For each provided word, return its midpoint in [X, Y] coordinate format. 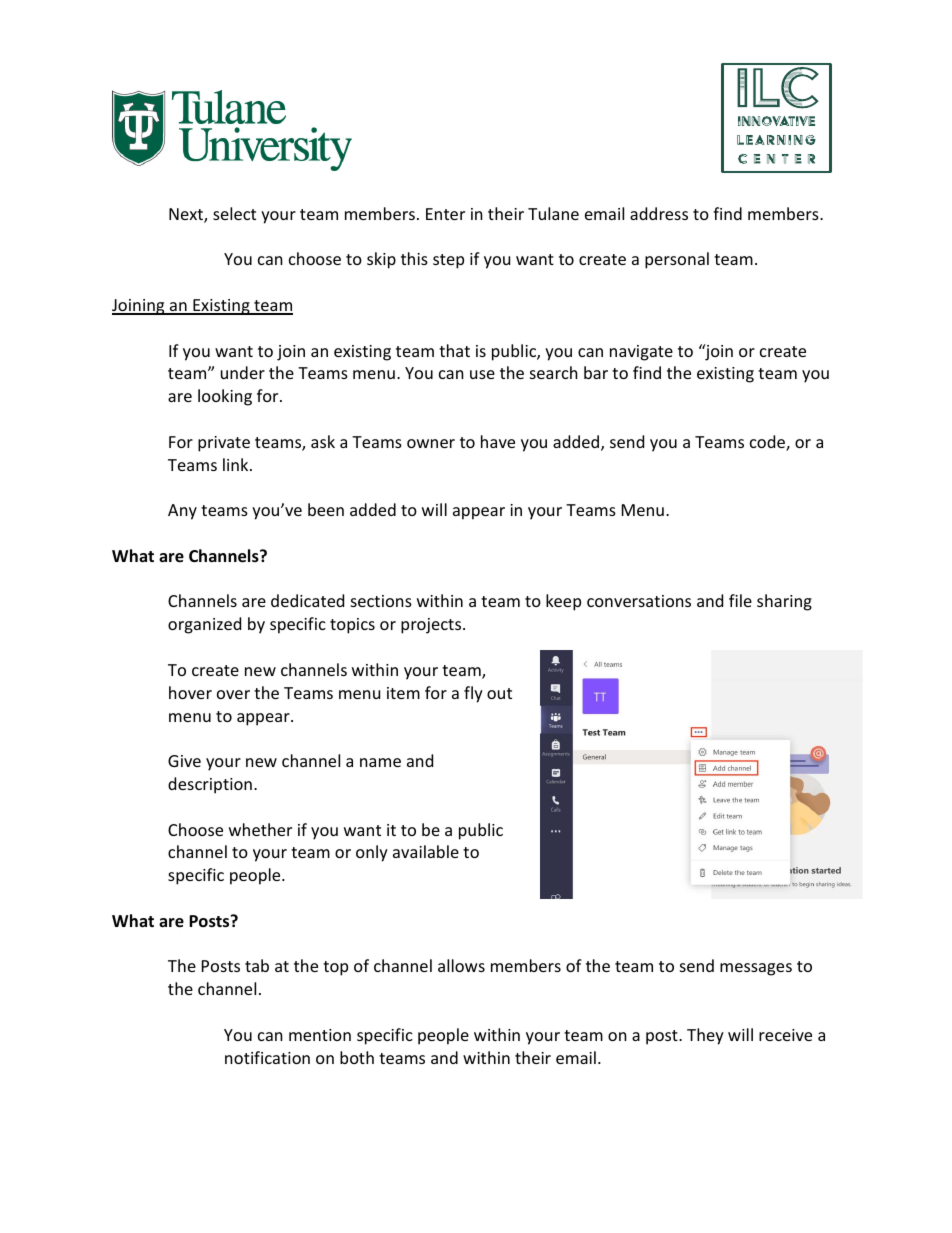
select [234, 213]
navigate [641, 353]
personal [677, 260]
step [448, 261]
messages [756, 969]
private [224, 444]
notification [267, 1057]
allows [461, 965]
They [705, 1036]
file [740, 600]
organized [204, 625]
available [426, 851]
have [498, 441]
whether [260, 829]
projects [432, 626]
